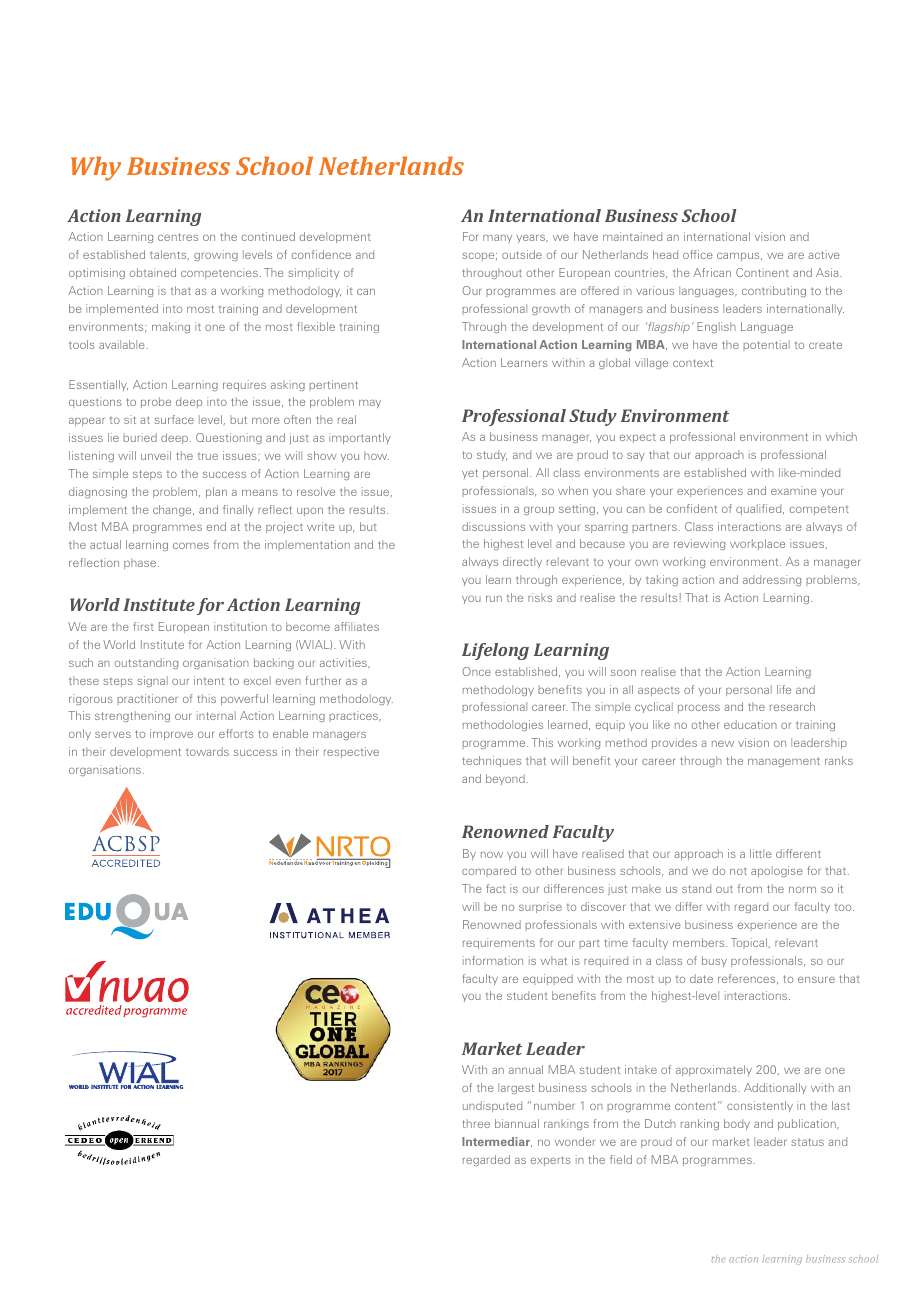 The width and height of the screenshot is (924, 1308). I want to click on research, so click(792, 706).
